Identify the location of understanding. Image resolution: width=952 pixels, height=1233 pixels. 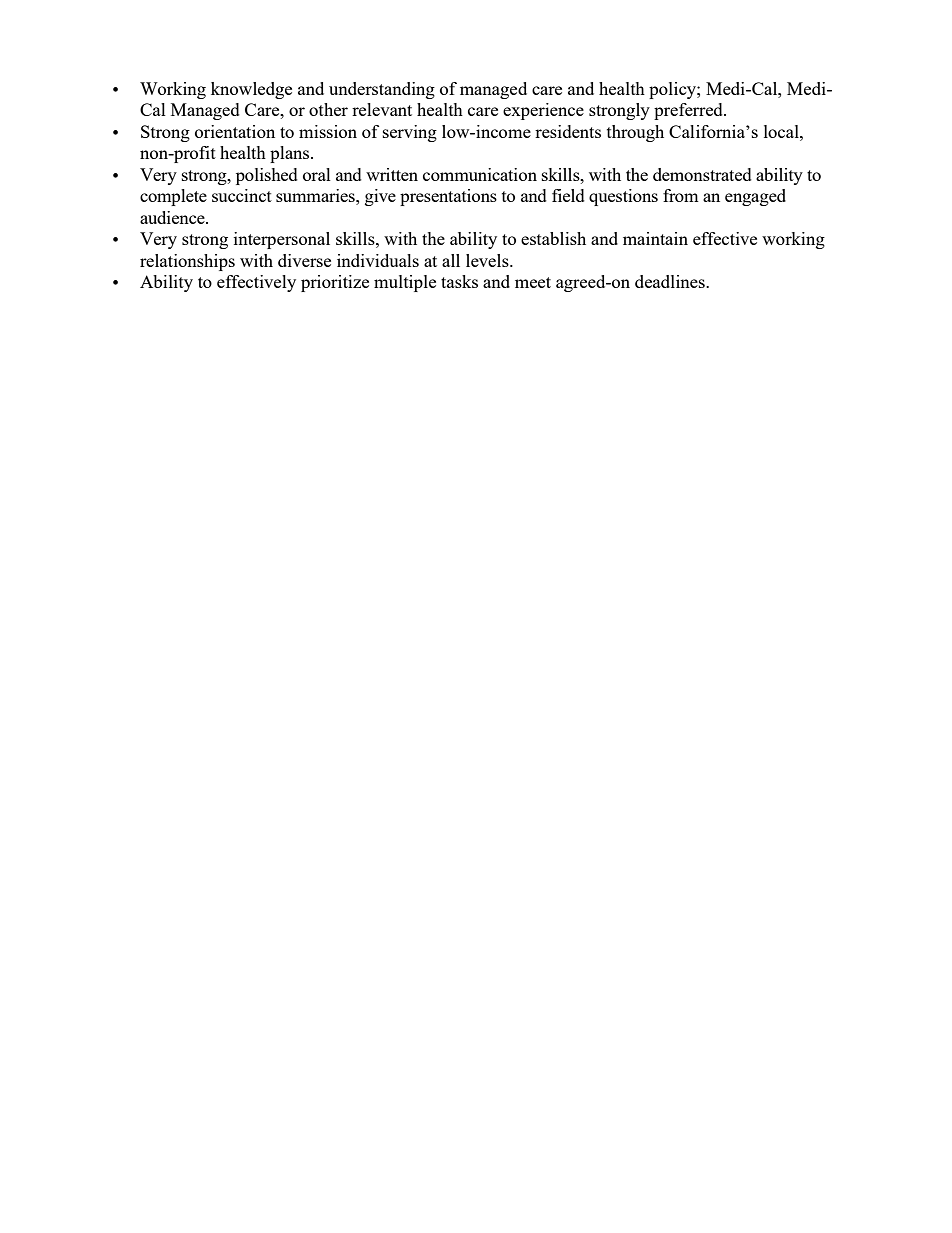
(382, 90).
